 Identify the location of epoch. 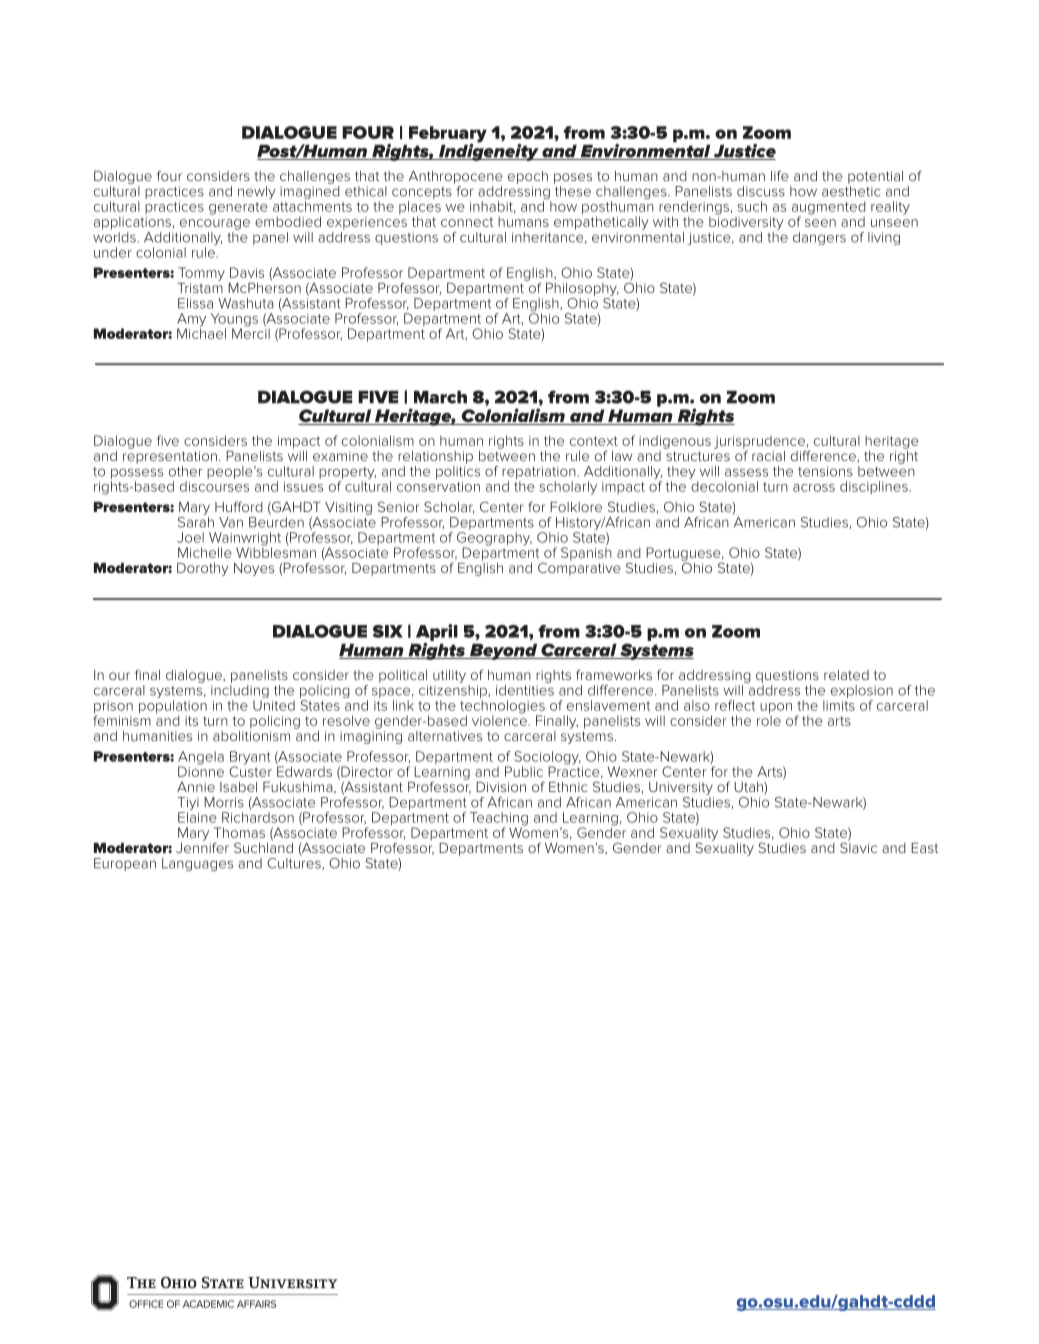
(528, 177).
